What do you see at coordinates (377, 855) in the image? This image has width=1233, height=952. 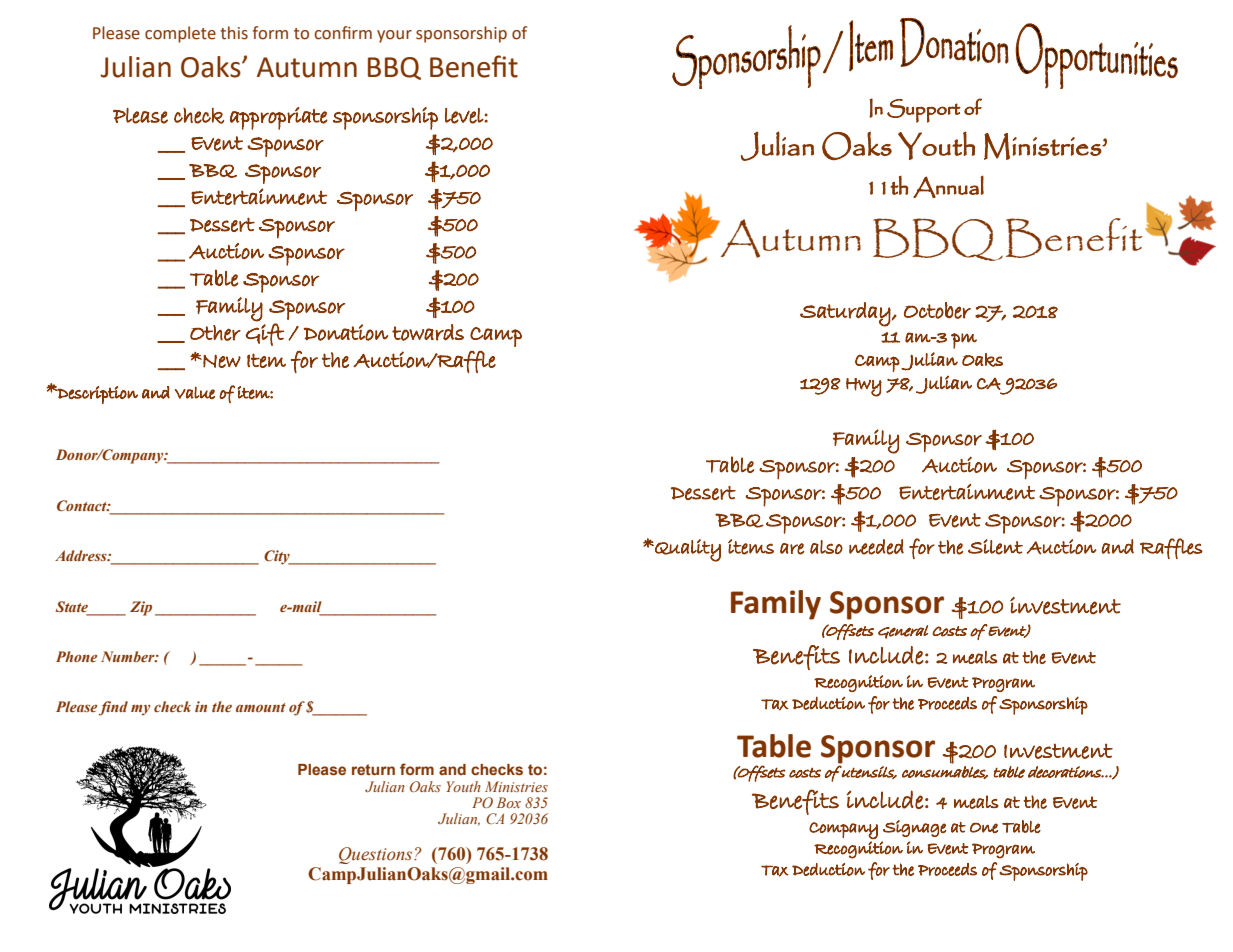 I see `Questions` at bounding box center [377, 855].
